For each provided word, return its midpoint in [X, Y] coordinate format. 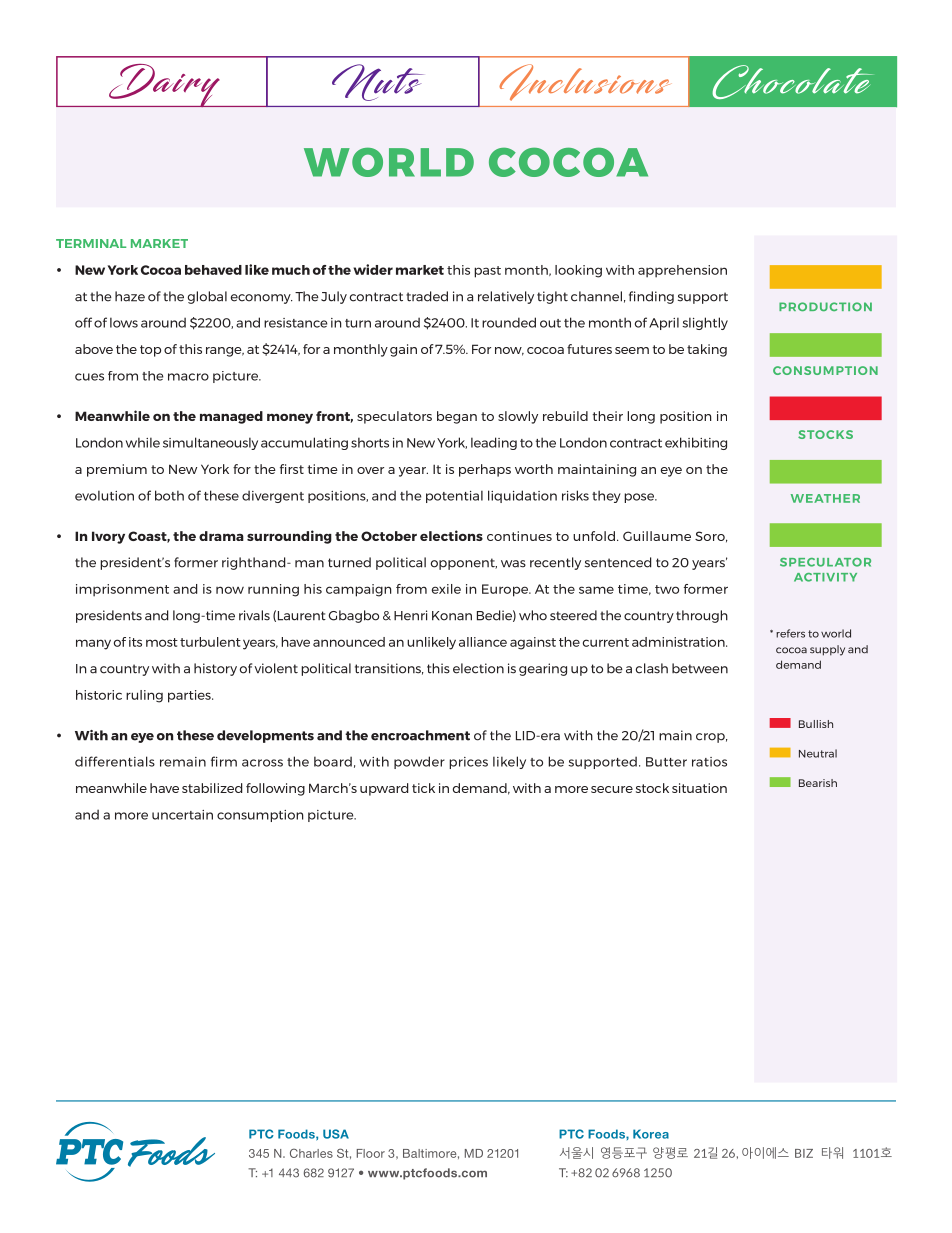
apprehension [682, 271]
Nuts [378, 82]
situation [699, 788]
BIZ [804, 1153]
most [162, 642]
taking [707, 350]
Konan [452, 616]
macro [188, 377]
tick [423, 788]
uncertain [182, 815]
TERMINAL [91, 243]
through [702, 616]
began [457, 417]
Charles [311, 1153]
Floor [371, 1153]
